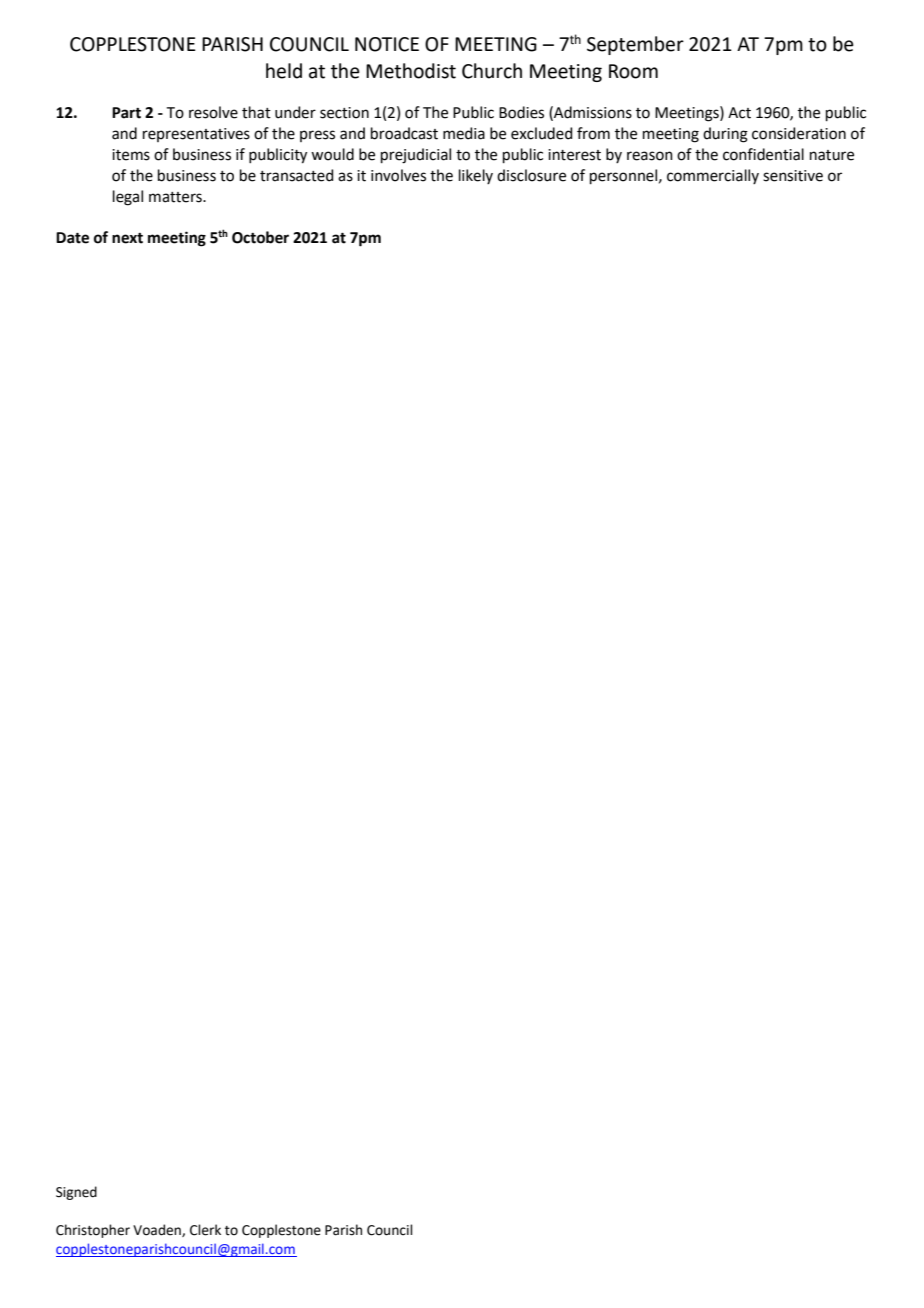  What do you see at coordinates (793, 176) in the screenshot?
I see `sensitive` at bounding box center [793, 176].
